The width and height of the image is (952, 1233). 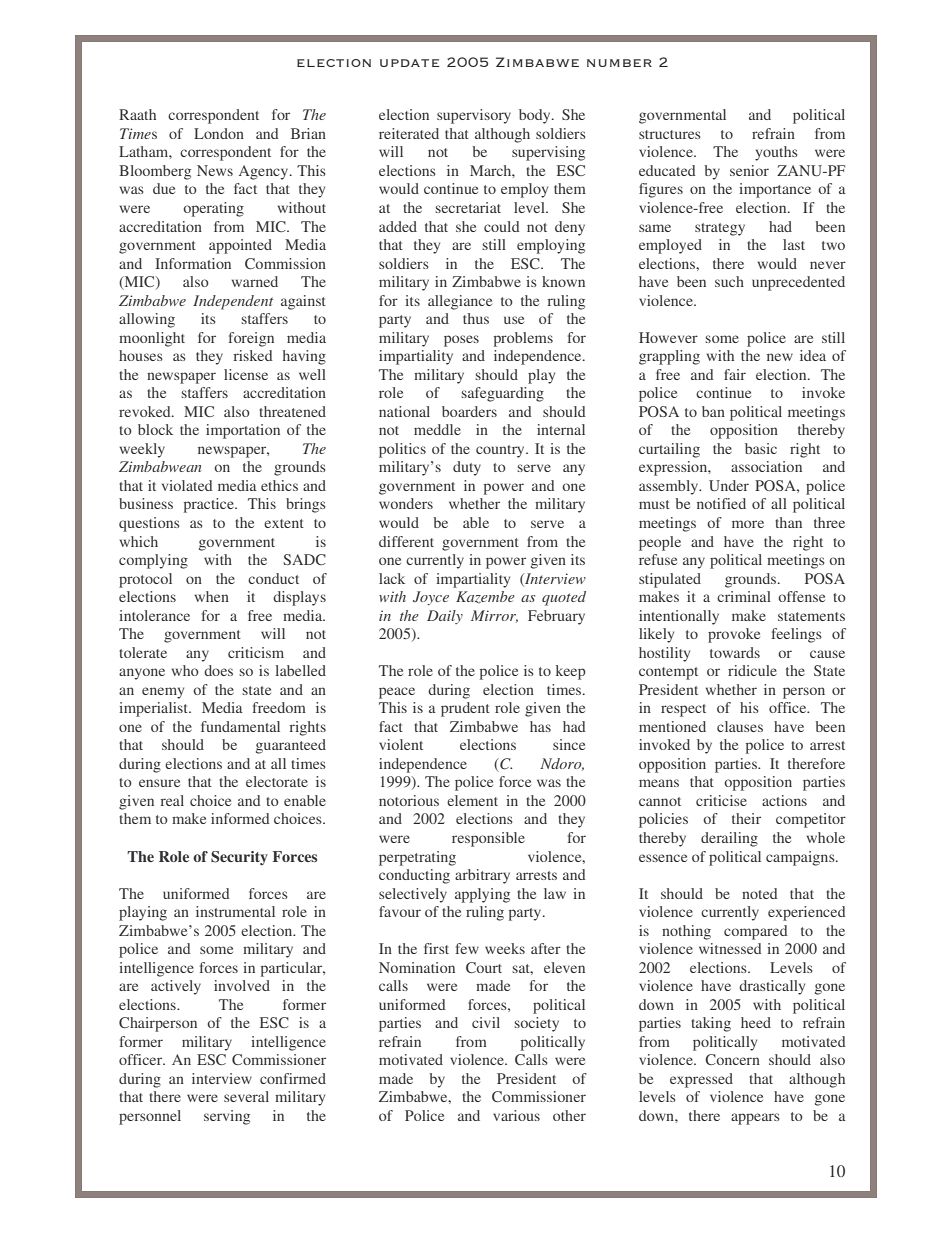 I want to click on London, so click(x=219, y=133).
